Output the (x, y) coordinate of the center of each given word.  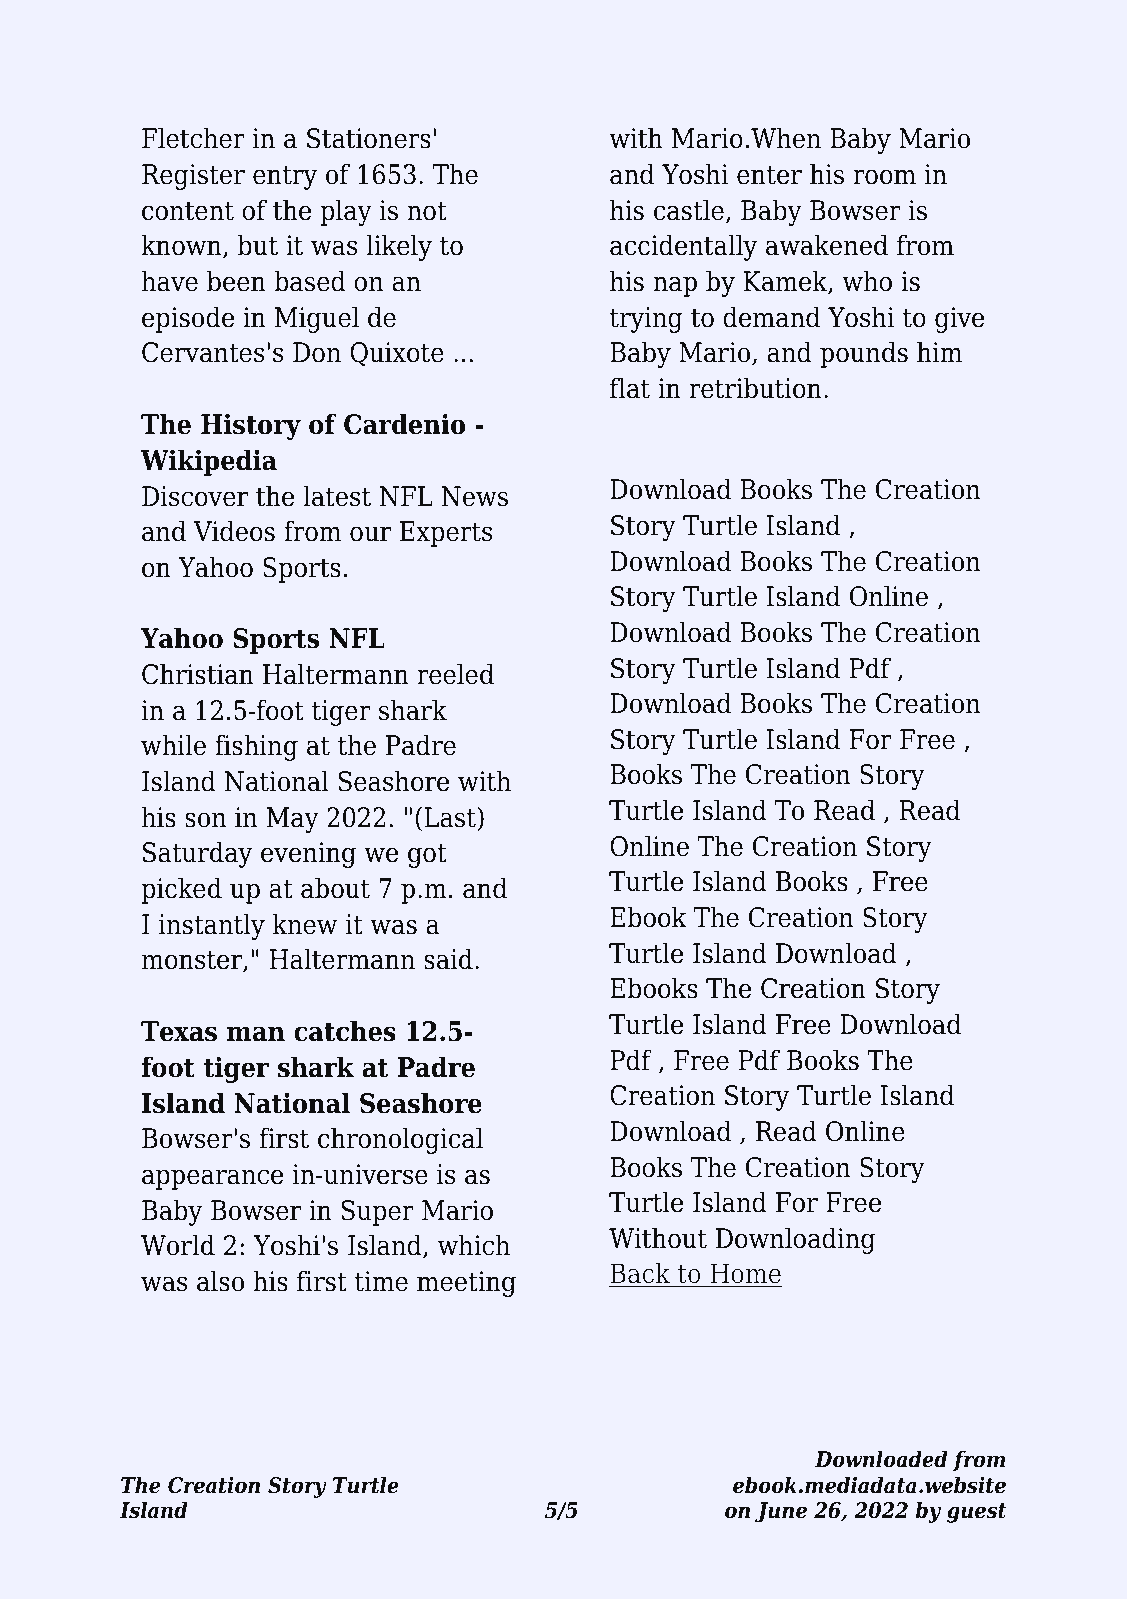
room (884, 177)
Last (451, 817)
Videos (234, 531)
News (474, 496)
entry (285, 177)
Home (745, 1275)
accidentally (683, 247)
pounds (864, 354)
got (427, 855)
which (474, 1245)
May (292, 820)
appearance (212, 1179)
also (220, 1281)
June (781, 1512)
